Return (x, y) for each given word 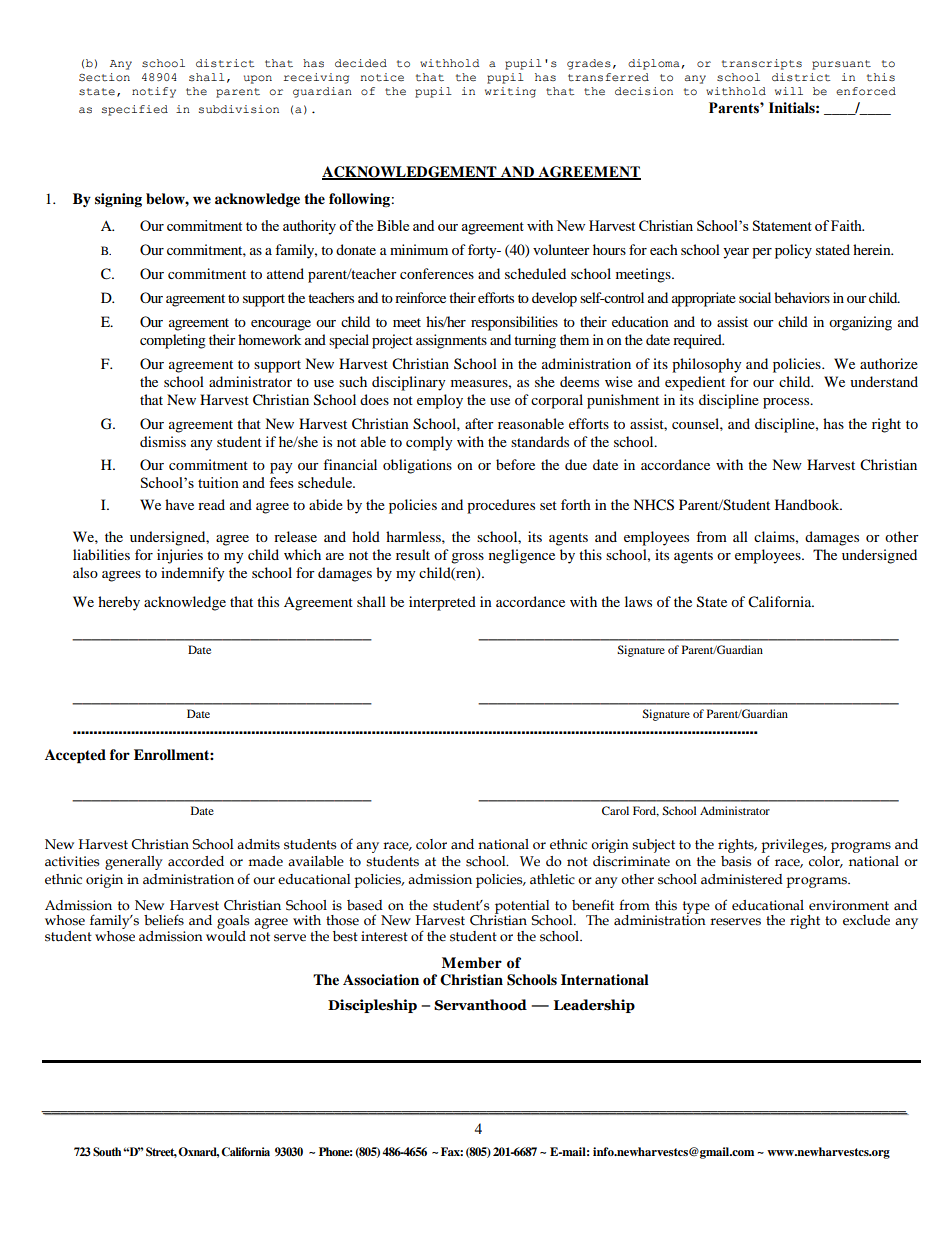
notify (154, 92)
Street (161, 1152)
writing (510, 92)
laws (638, 601)
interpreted (442, 603)
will (789, 91)
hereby (119, 603)
